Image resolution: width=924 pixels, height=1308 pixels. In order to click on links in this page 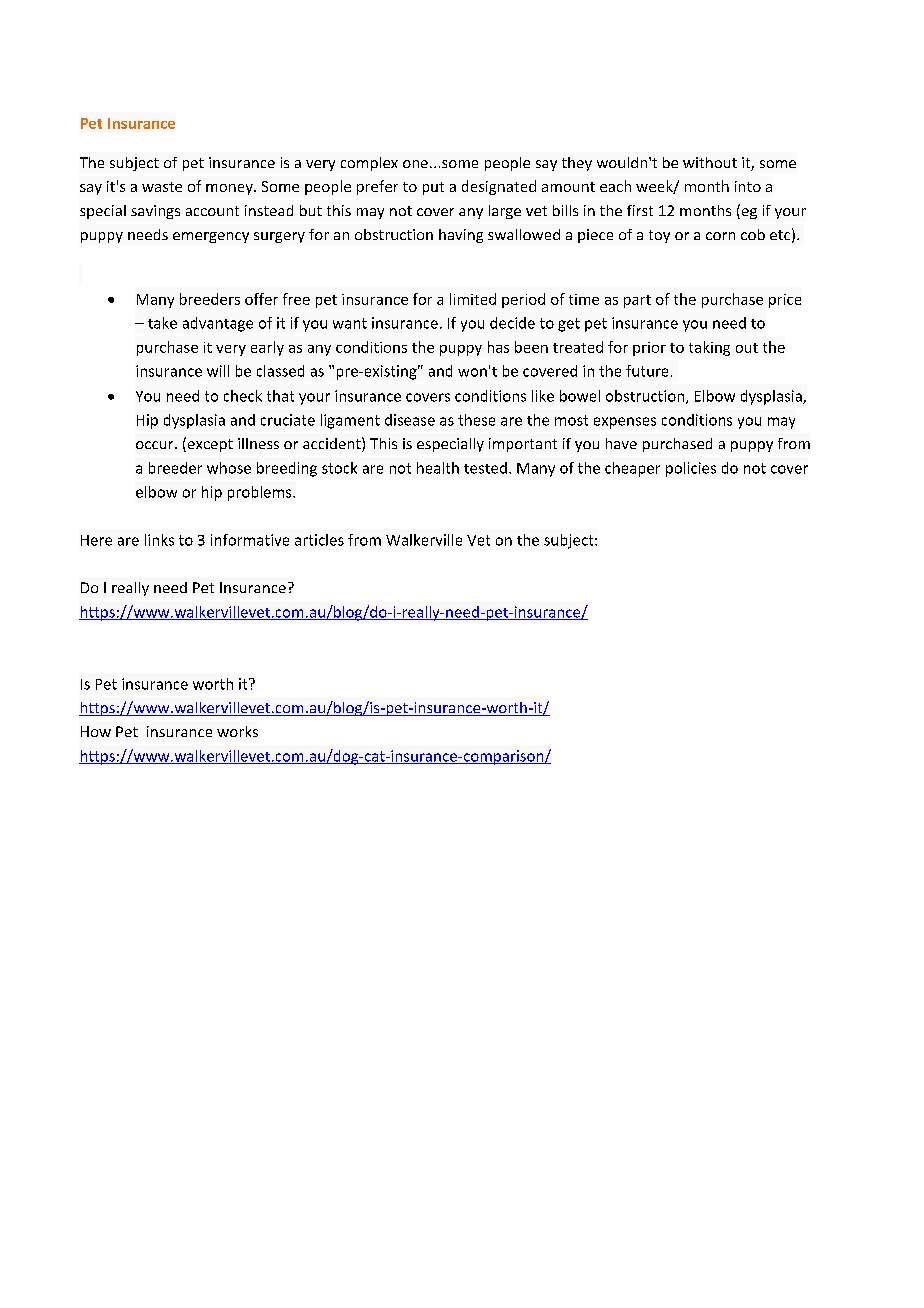, I will do `click(159, 540)`.
